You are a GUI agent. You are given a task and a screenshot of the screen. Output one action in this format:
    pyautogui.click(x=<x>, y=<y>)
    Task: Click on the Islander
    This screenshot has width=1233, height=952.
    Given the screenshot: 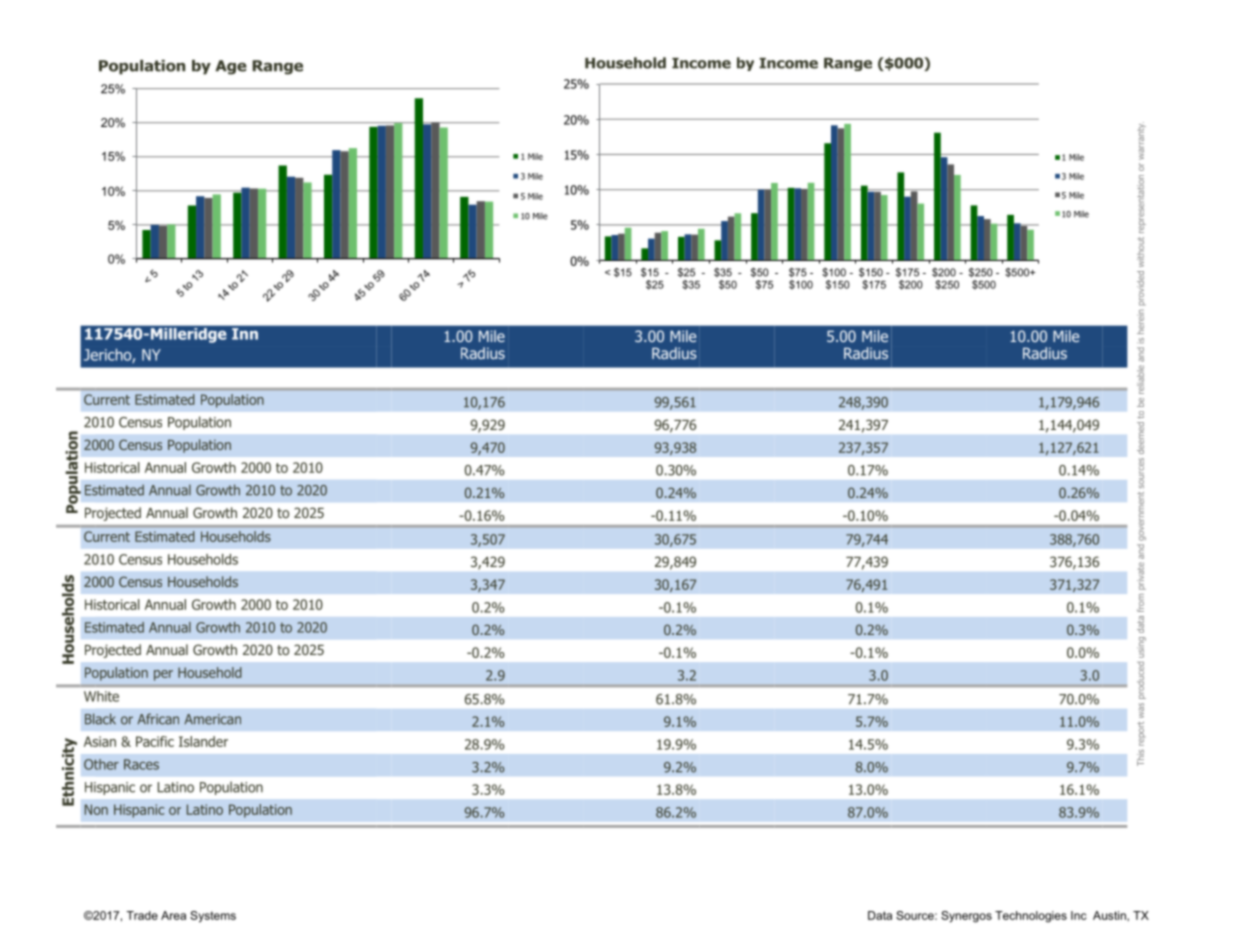 What is the action you would take?
    pyautogui.click(x=203, y=741)
